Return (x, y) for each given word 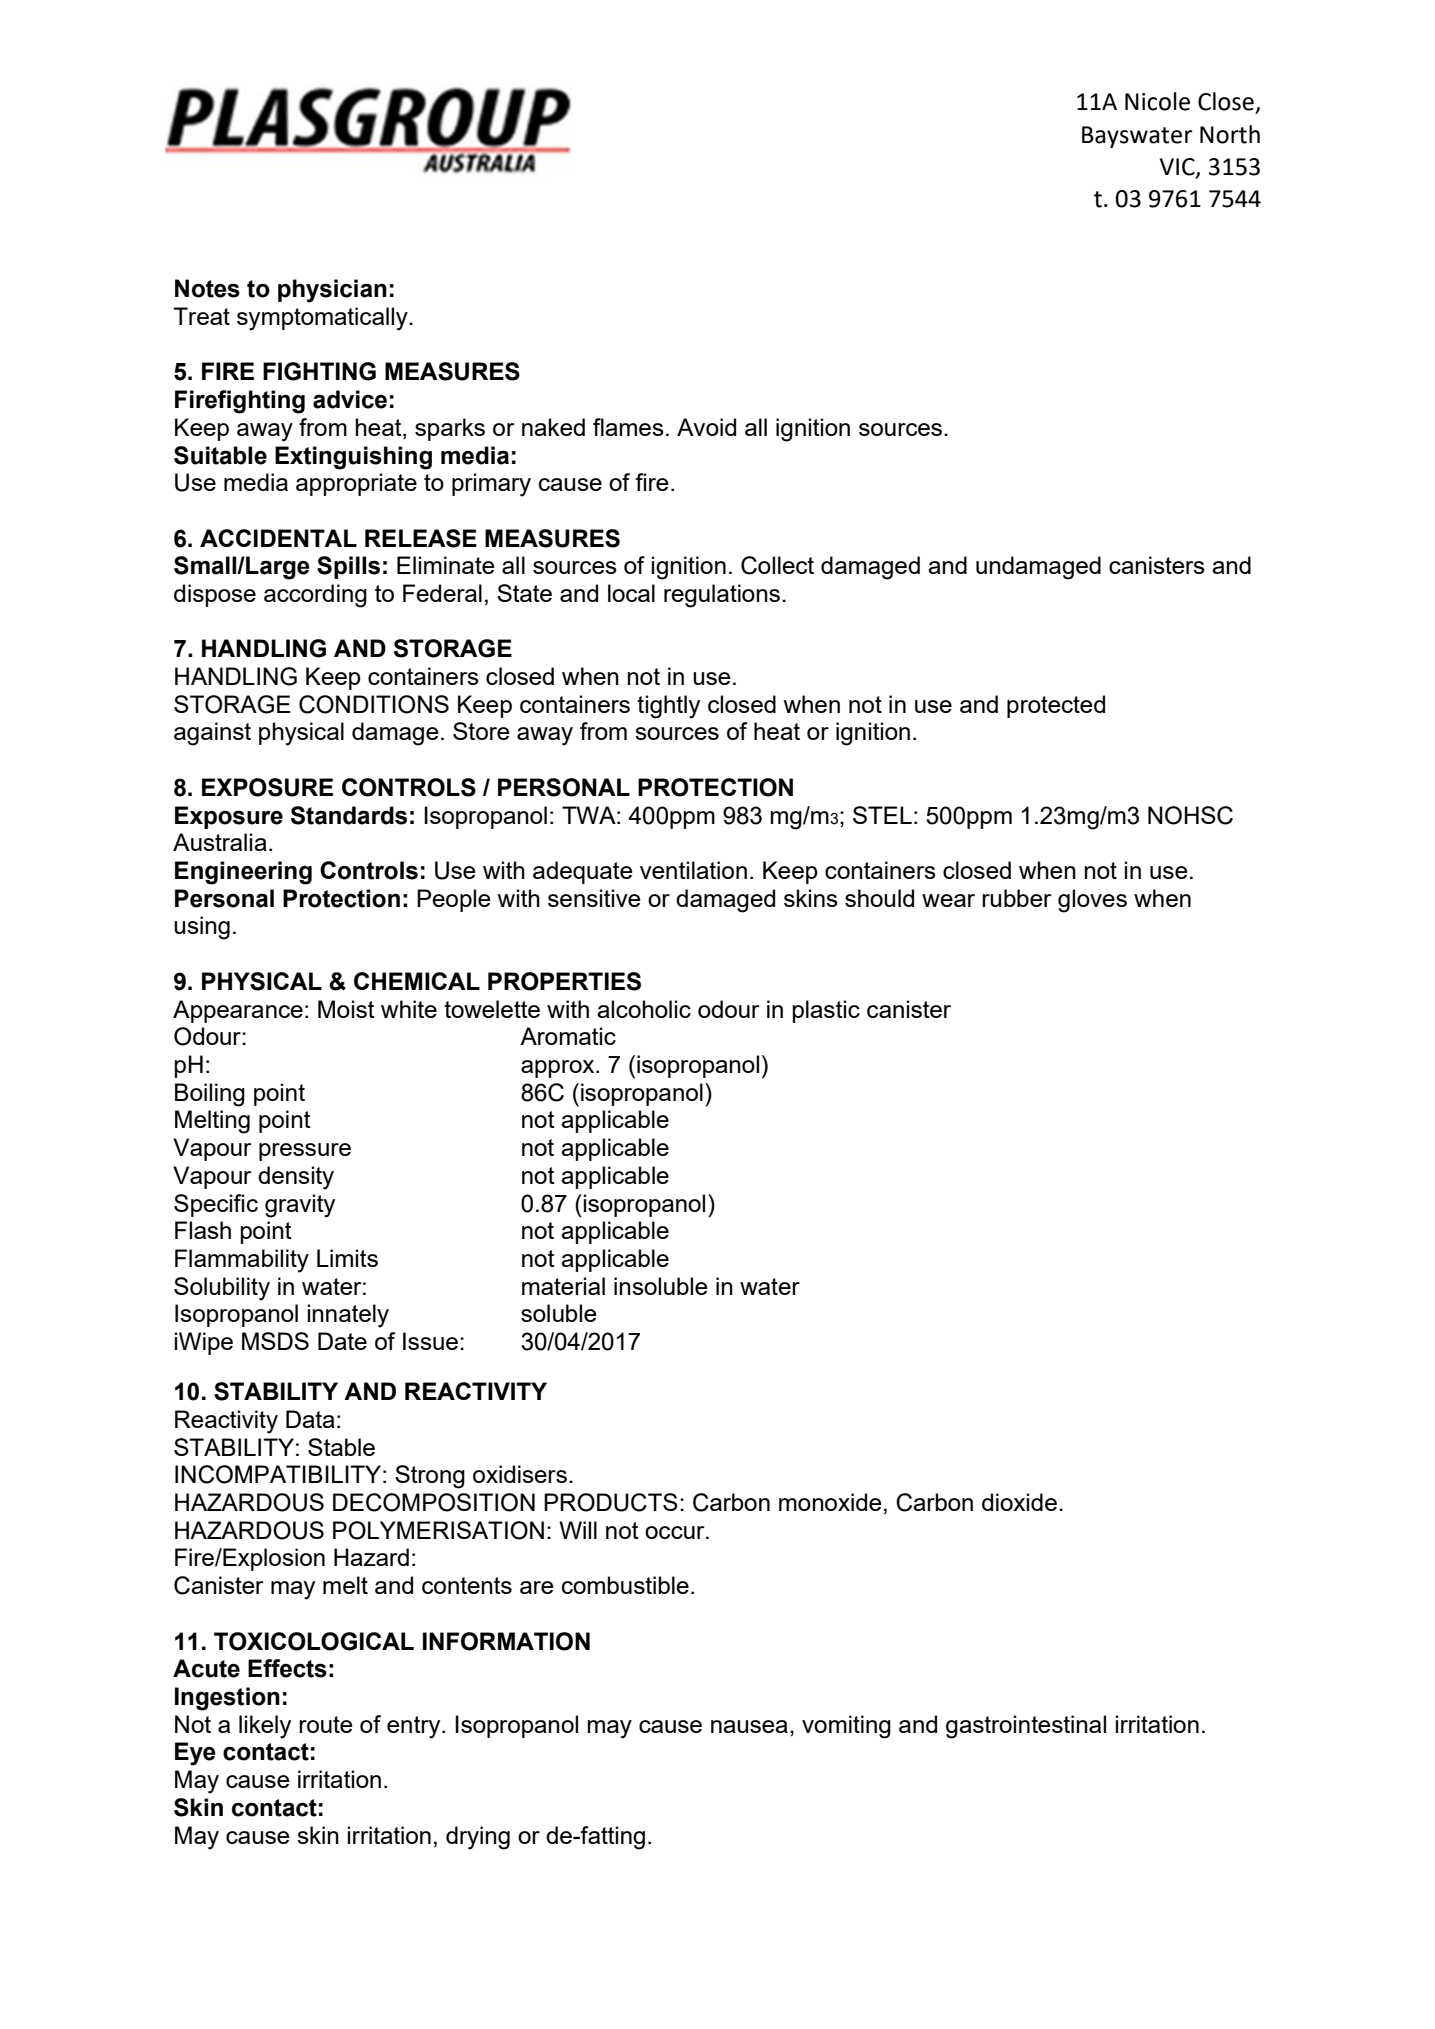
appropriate (356, 484)
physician (332, 291)
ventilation (693, 870)
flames (628, 427)
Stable (341, 1447)
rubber (1016, 898)
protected (1056, 706)
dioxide (1019, 1502)
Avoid (706, 427)
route (326, 1724)
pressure (305, 1152)
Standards (349, 815)
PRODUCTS (611, 1502)
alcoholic (644, 1009)
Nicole (1157, 101)
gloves (1092, 901)
